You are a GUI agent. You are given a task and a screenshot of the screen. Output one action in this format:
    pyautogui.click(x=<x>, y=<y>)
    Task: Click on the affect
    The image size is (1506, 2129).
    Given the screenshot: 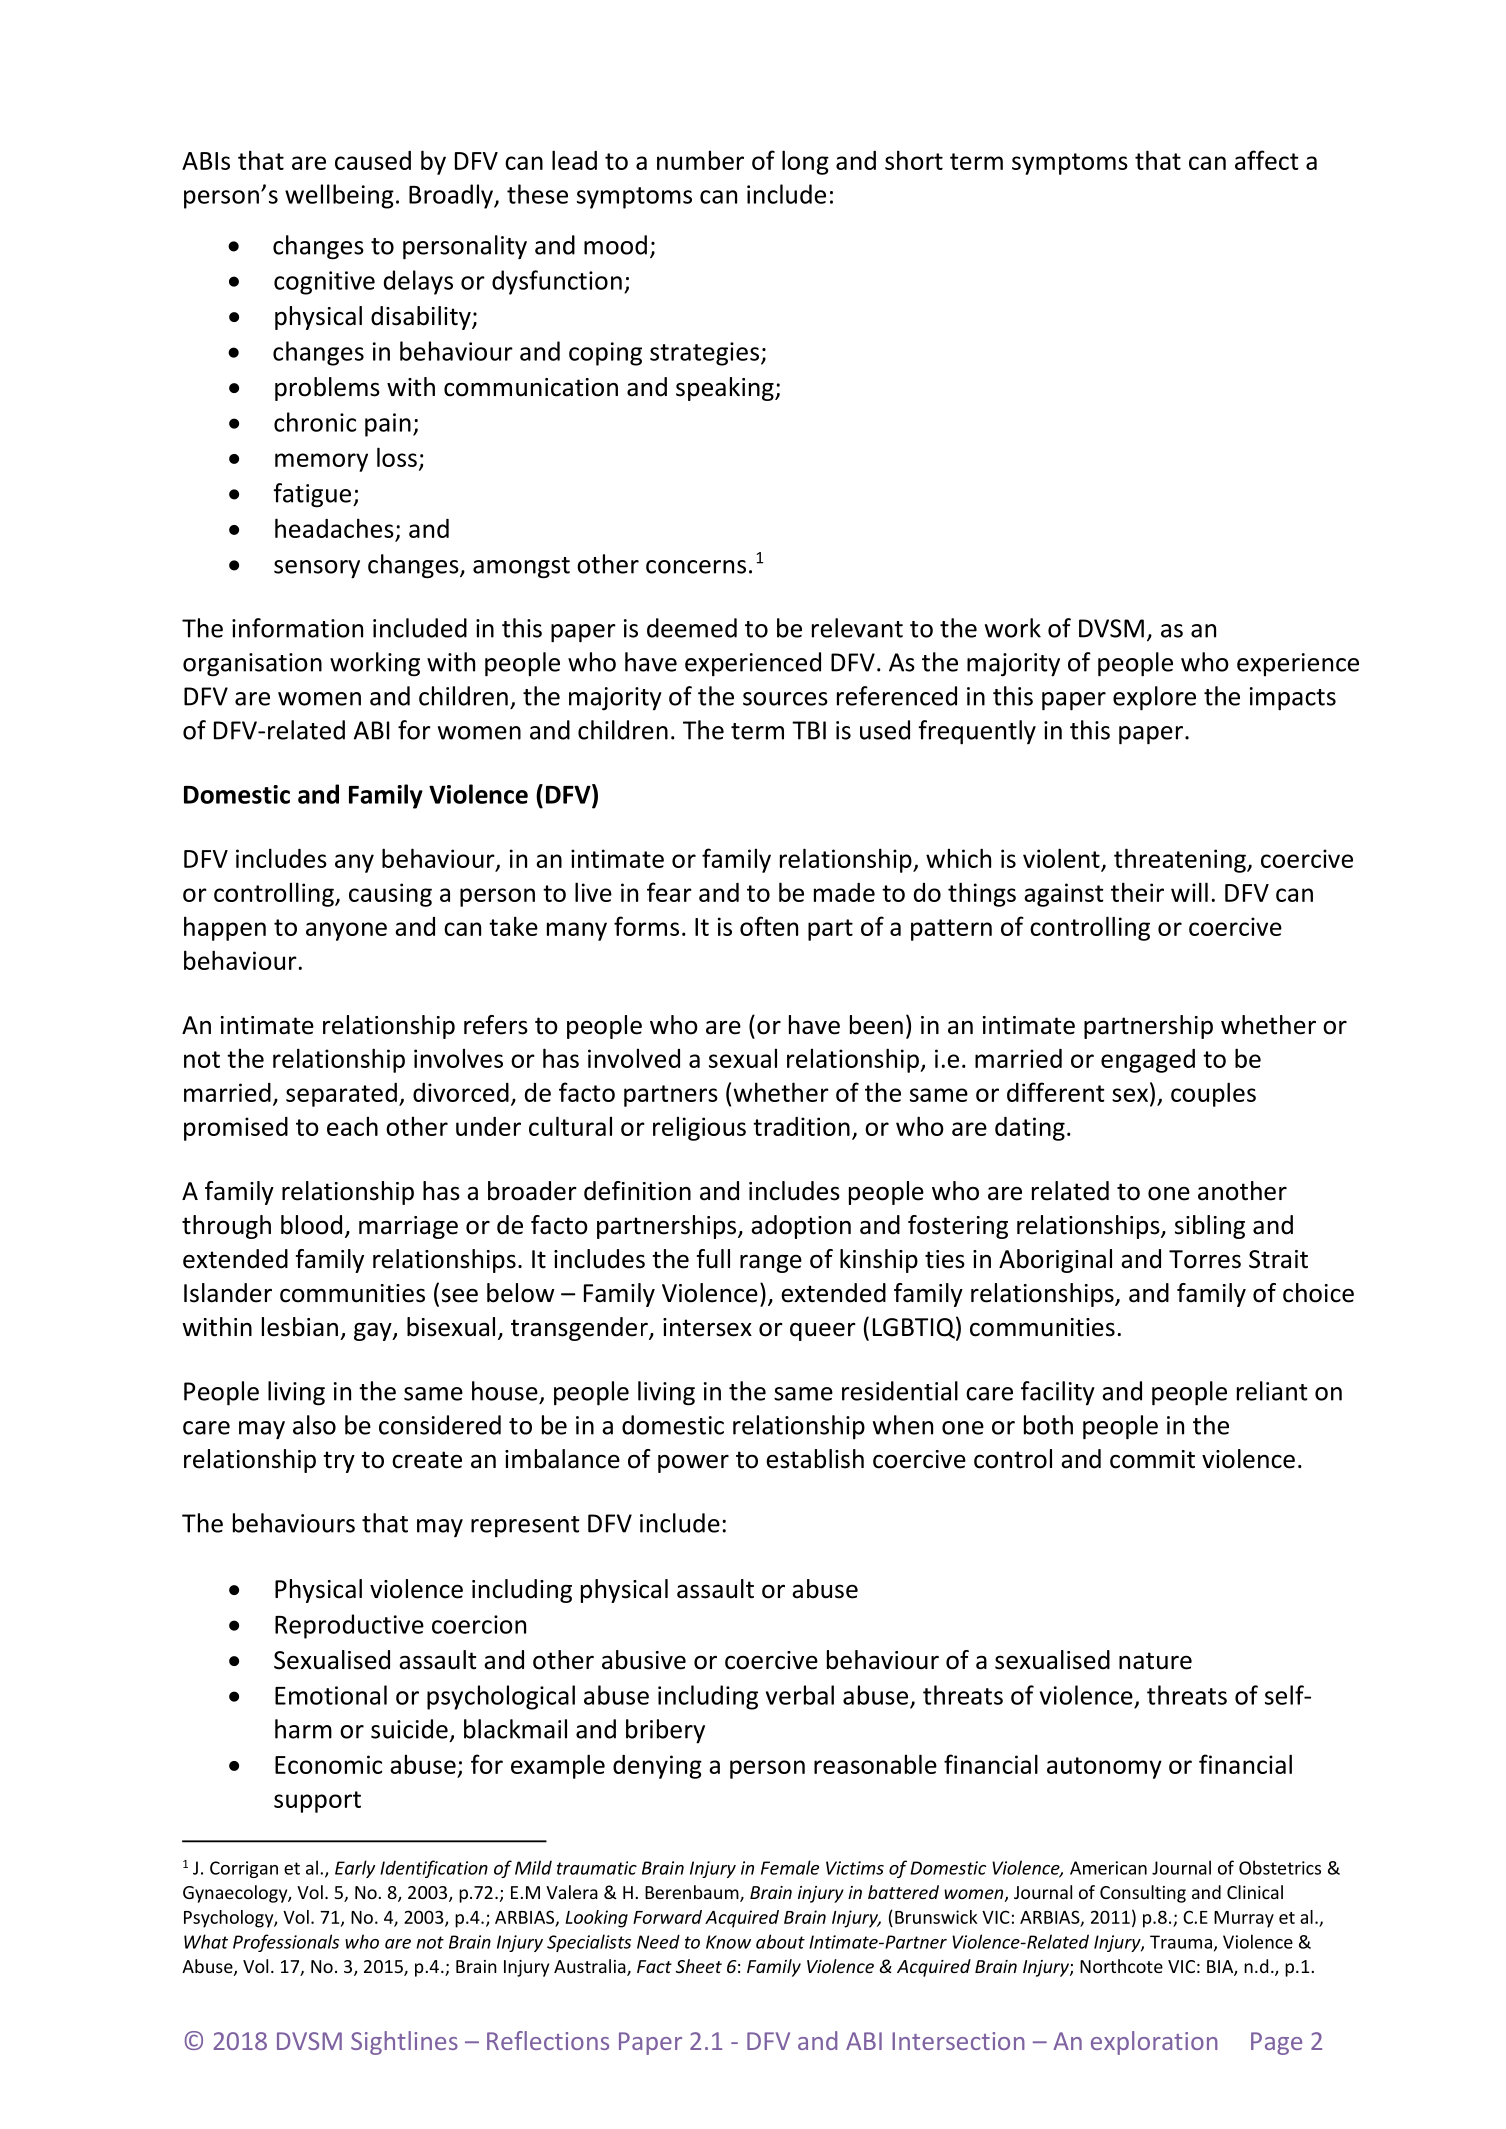 What is the action you would take?
    pyautogui.click(x=1267, y=160)
